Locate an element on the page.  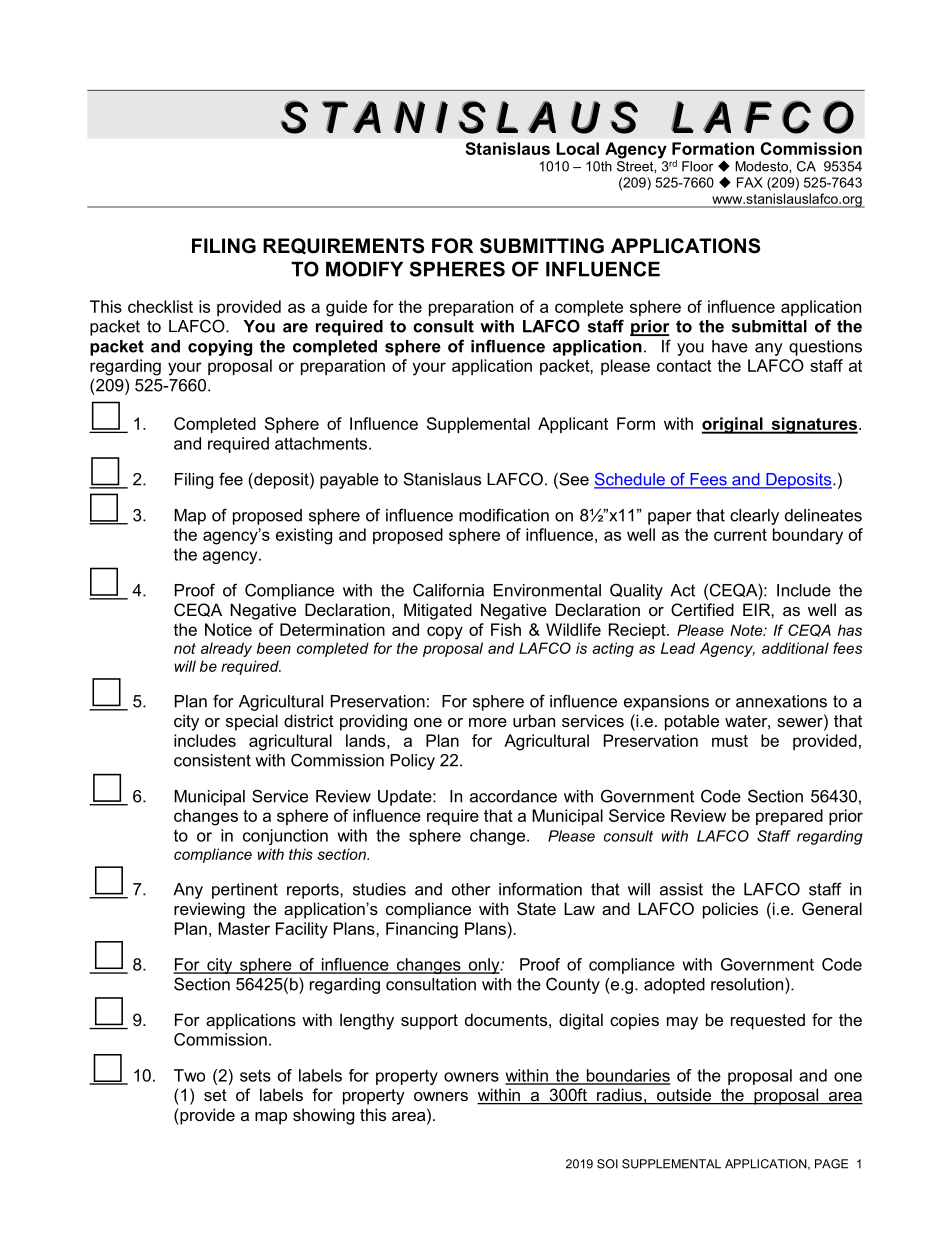
MODIFY is located at coordinates (364, 269).
